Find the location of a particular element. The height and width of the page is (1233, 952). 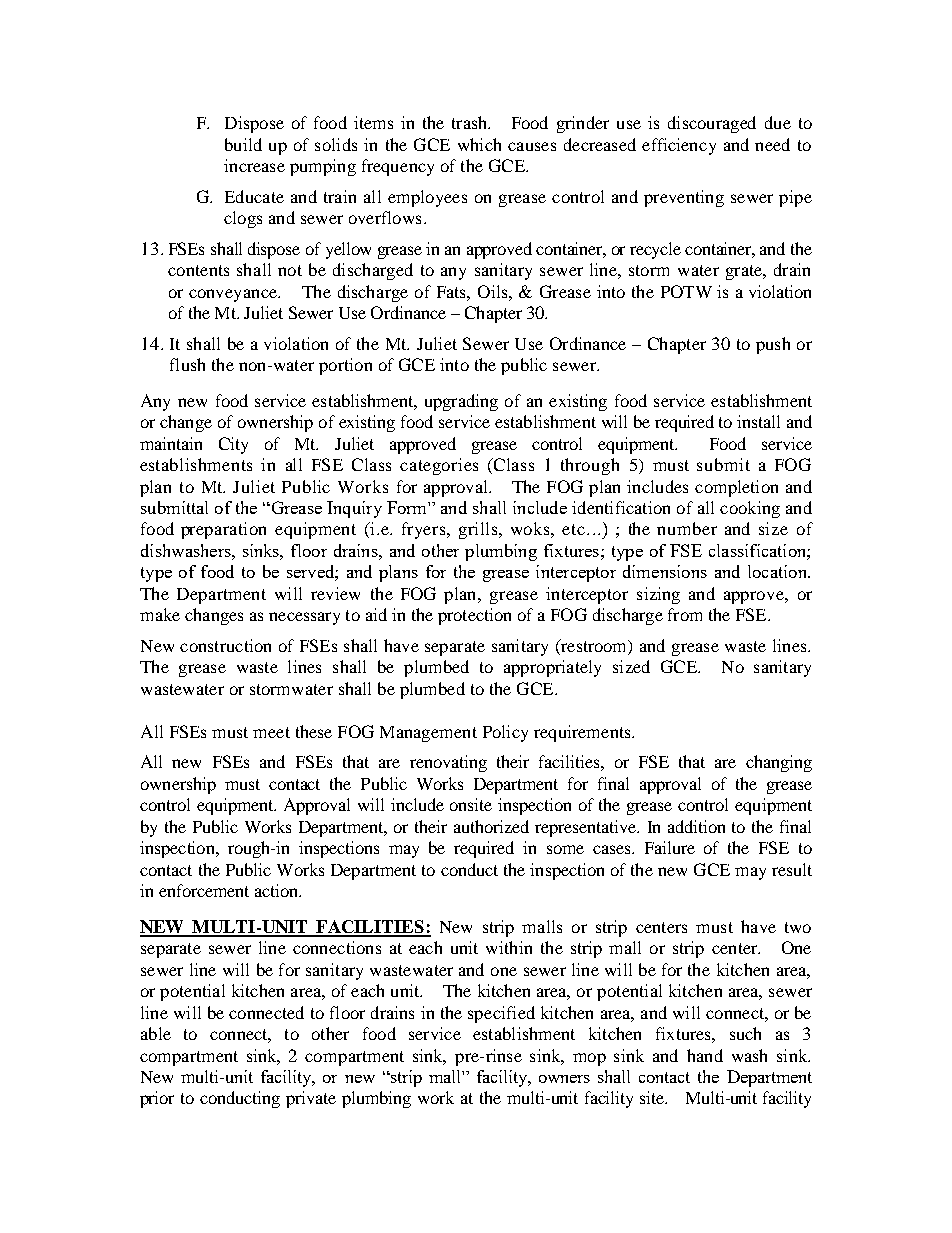

protection is located at coordinates (474, 616).
